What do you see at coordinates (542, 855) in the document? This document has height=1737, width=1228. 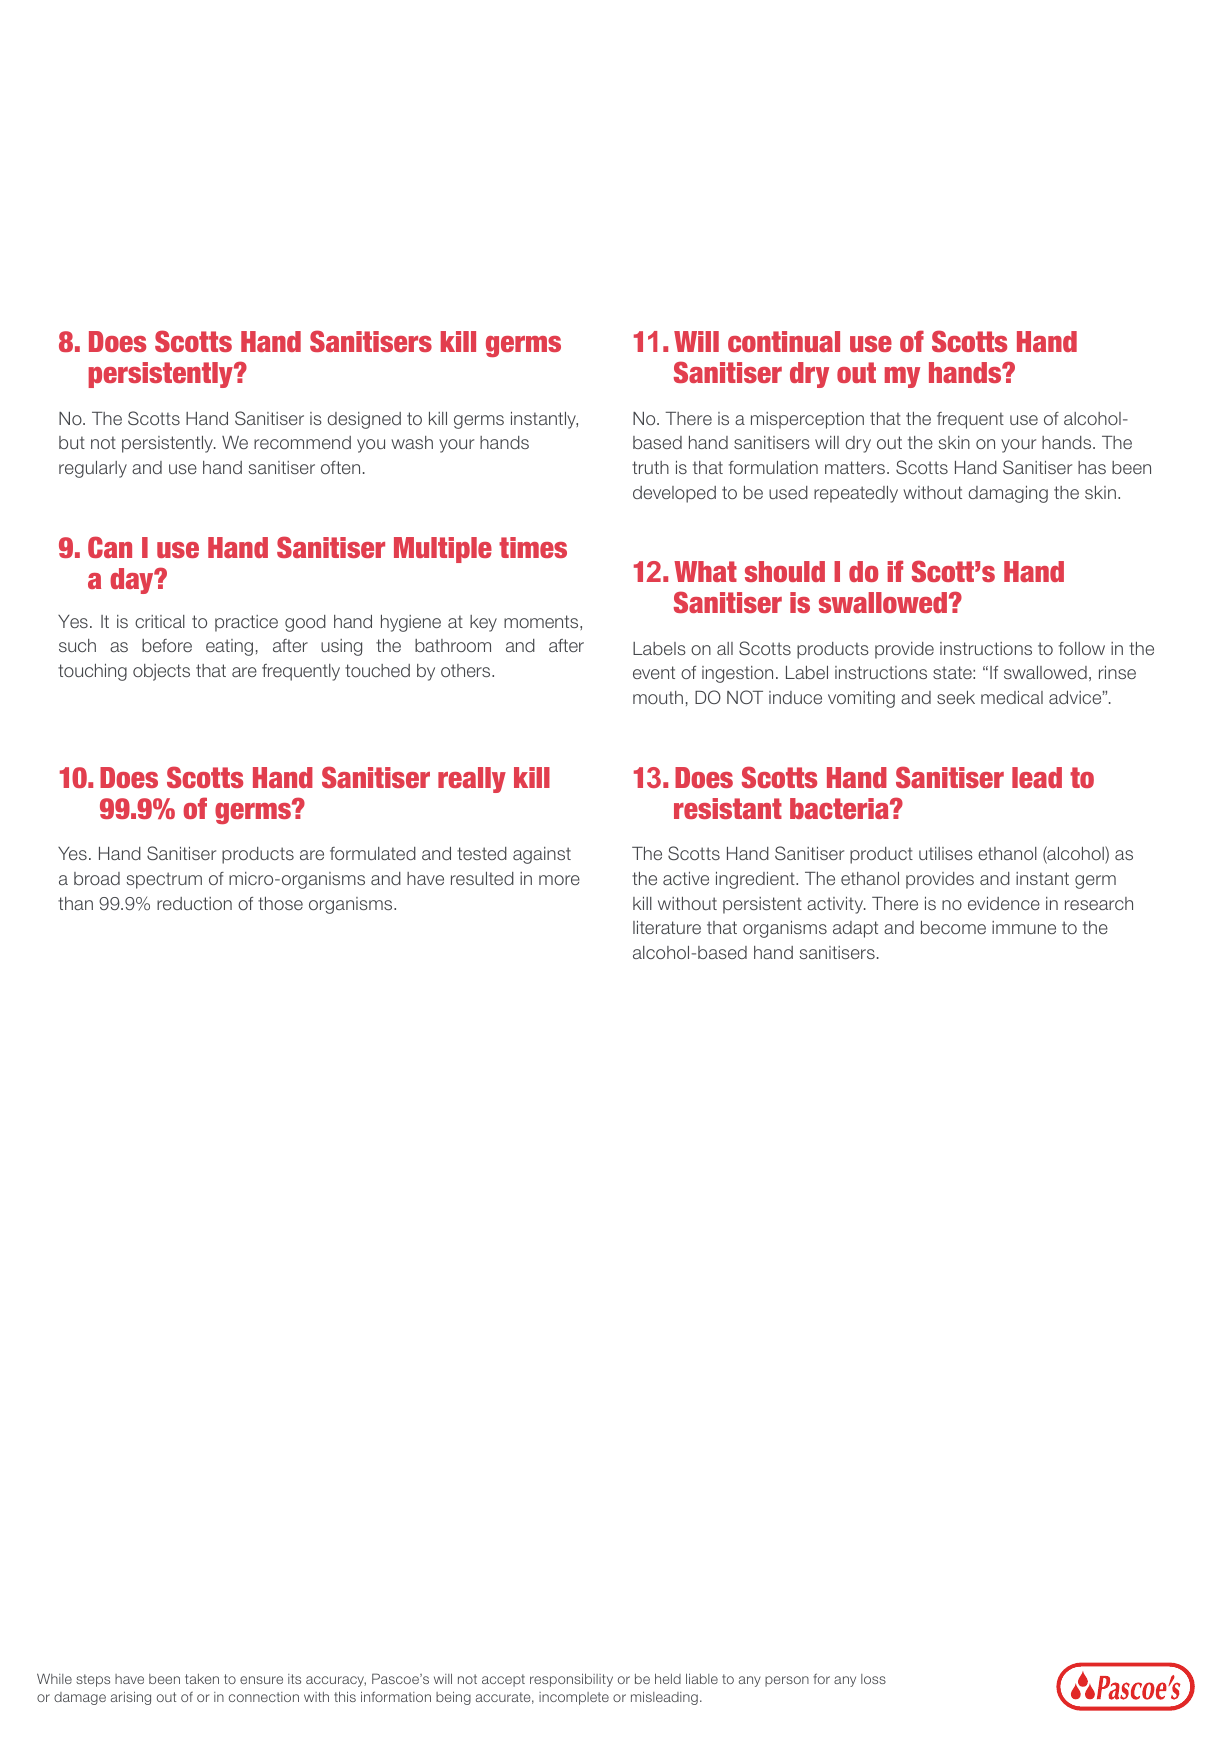 I see `against` at bounding box center [542, 855].
